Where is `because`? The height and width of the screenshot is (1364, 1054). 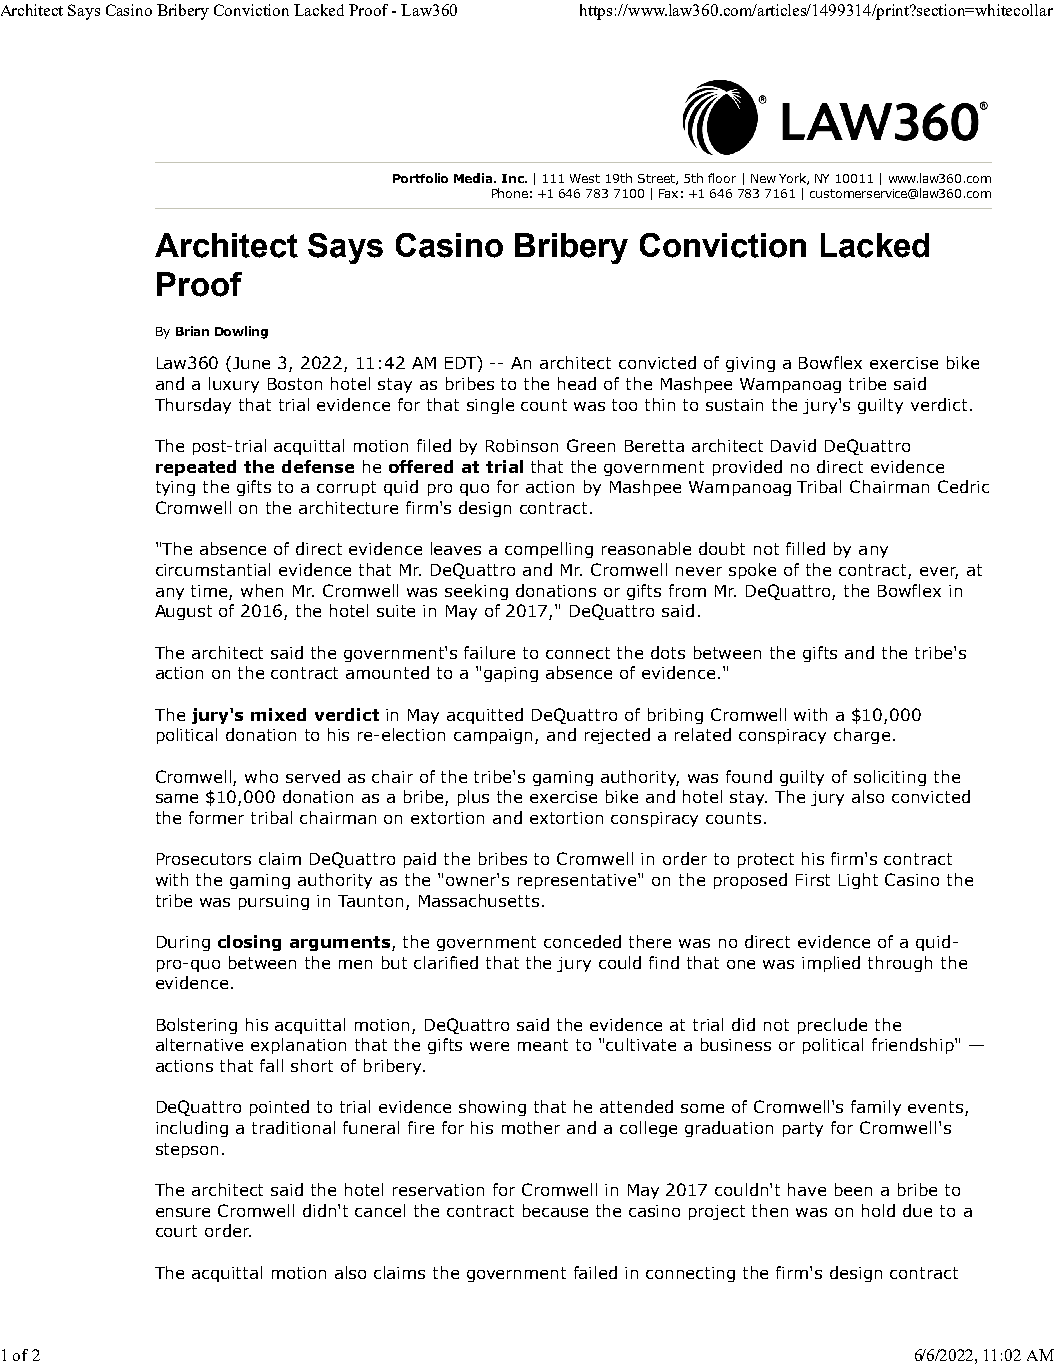 because is located at coordinates (555, 1210).
